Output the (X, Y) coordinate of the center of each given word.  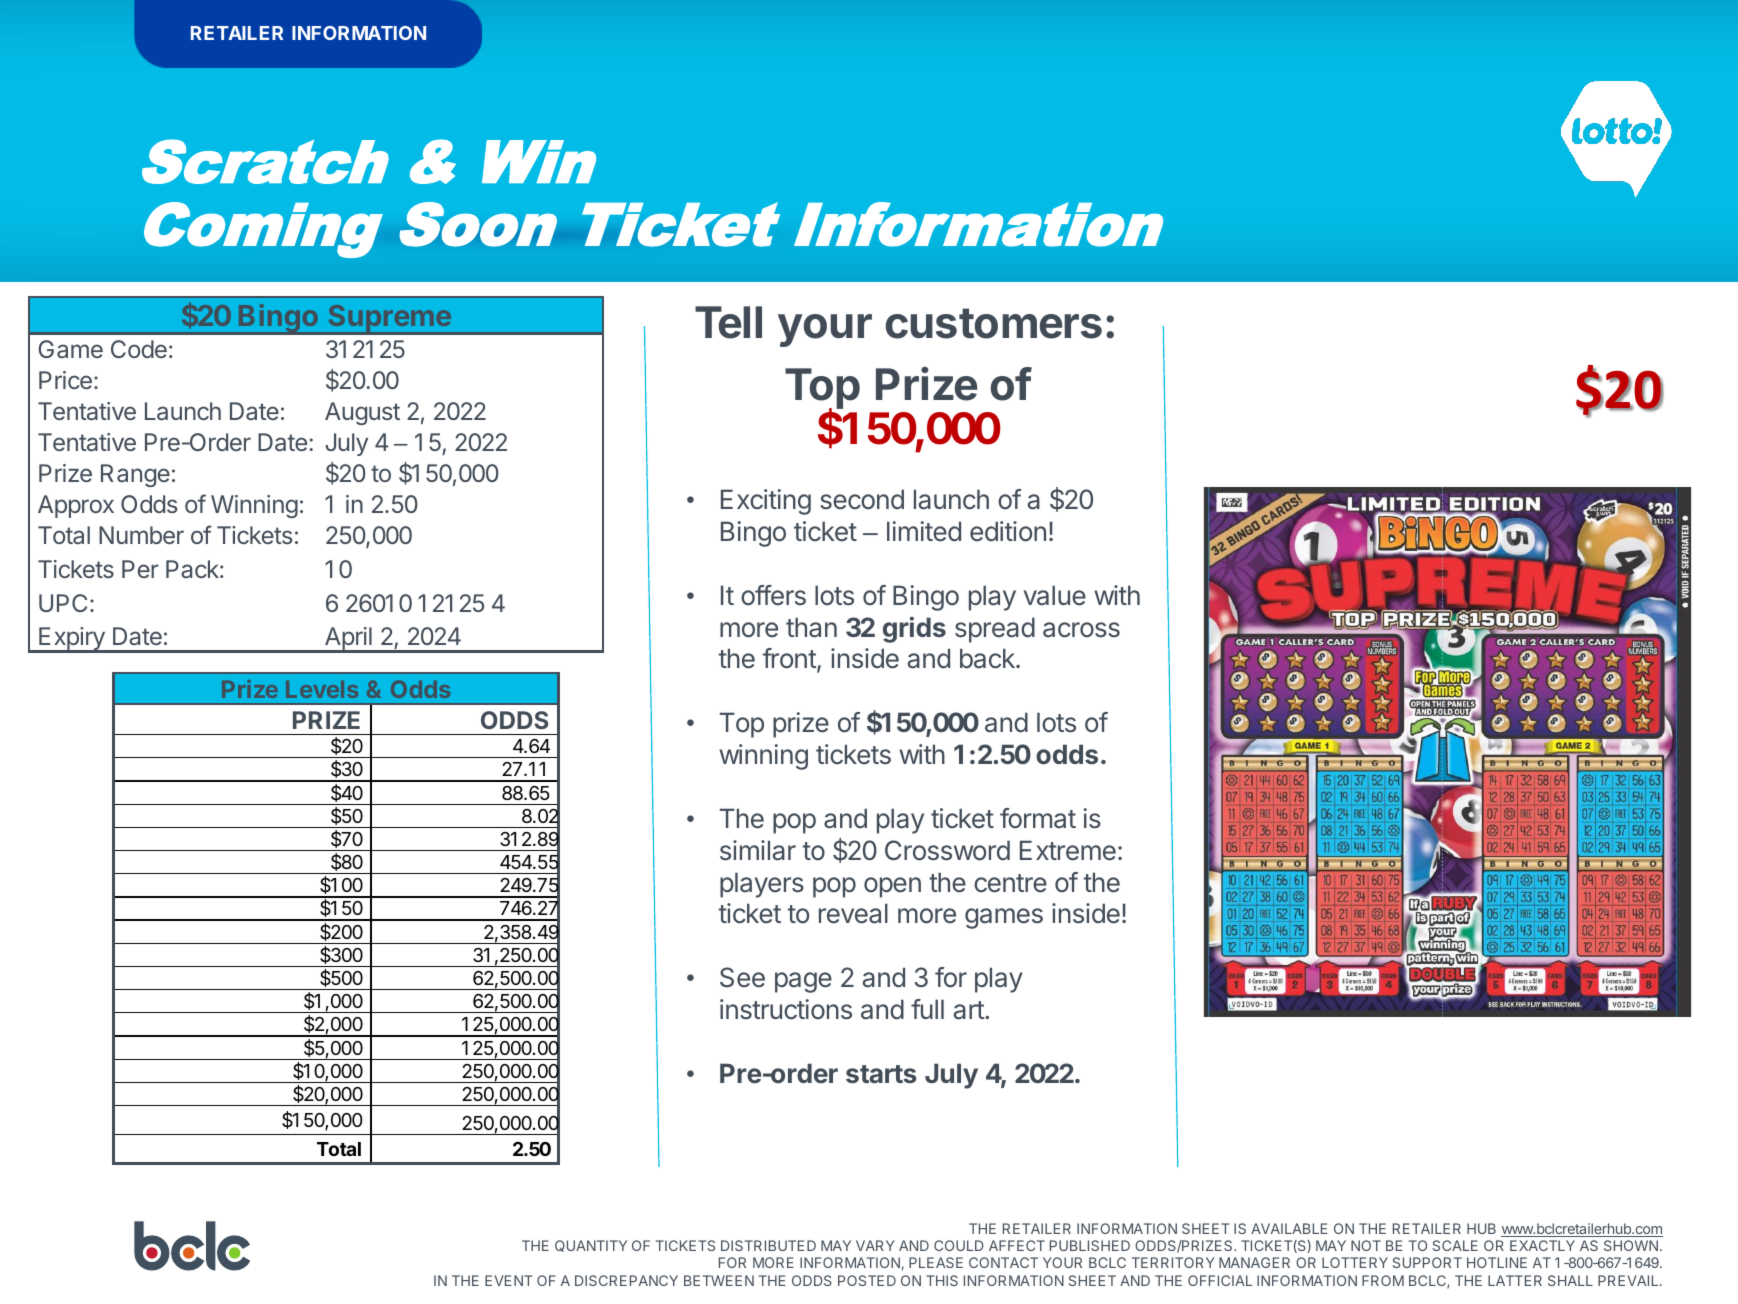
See (742, 977)
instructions (786, 1009)
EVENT (509, 1280)
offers (773, 595)
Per (140, 569)
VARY (875, 1245)
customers (994, 323)
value (1055, 595)
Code (139, 349)
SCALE (1455, 1245)
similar (758, 850)
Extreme (1068, 850)
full (927, 1009)
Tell (728, 322)
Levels (322, 689)
